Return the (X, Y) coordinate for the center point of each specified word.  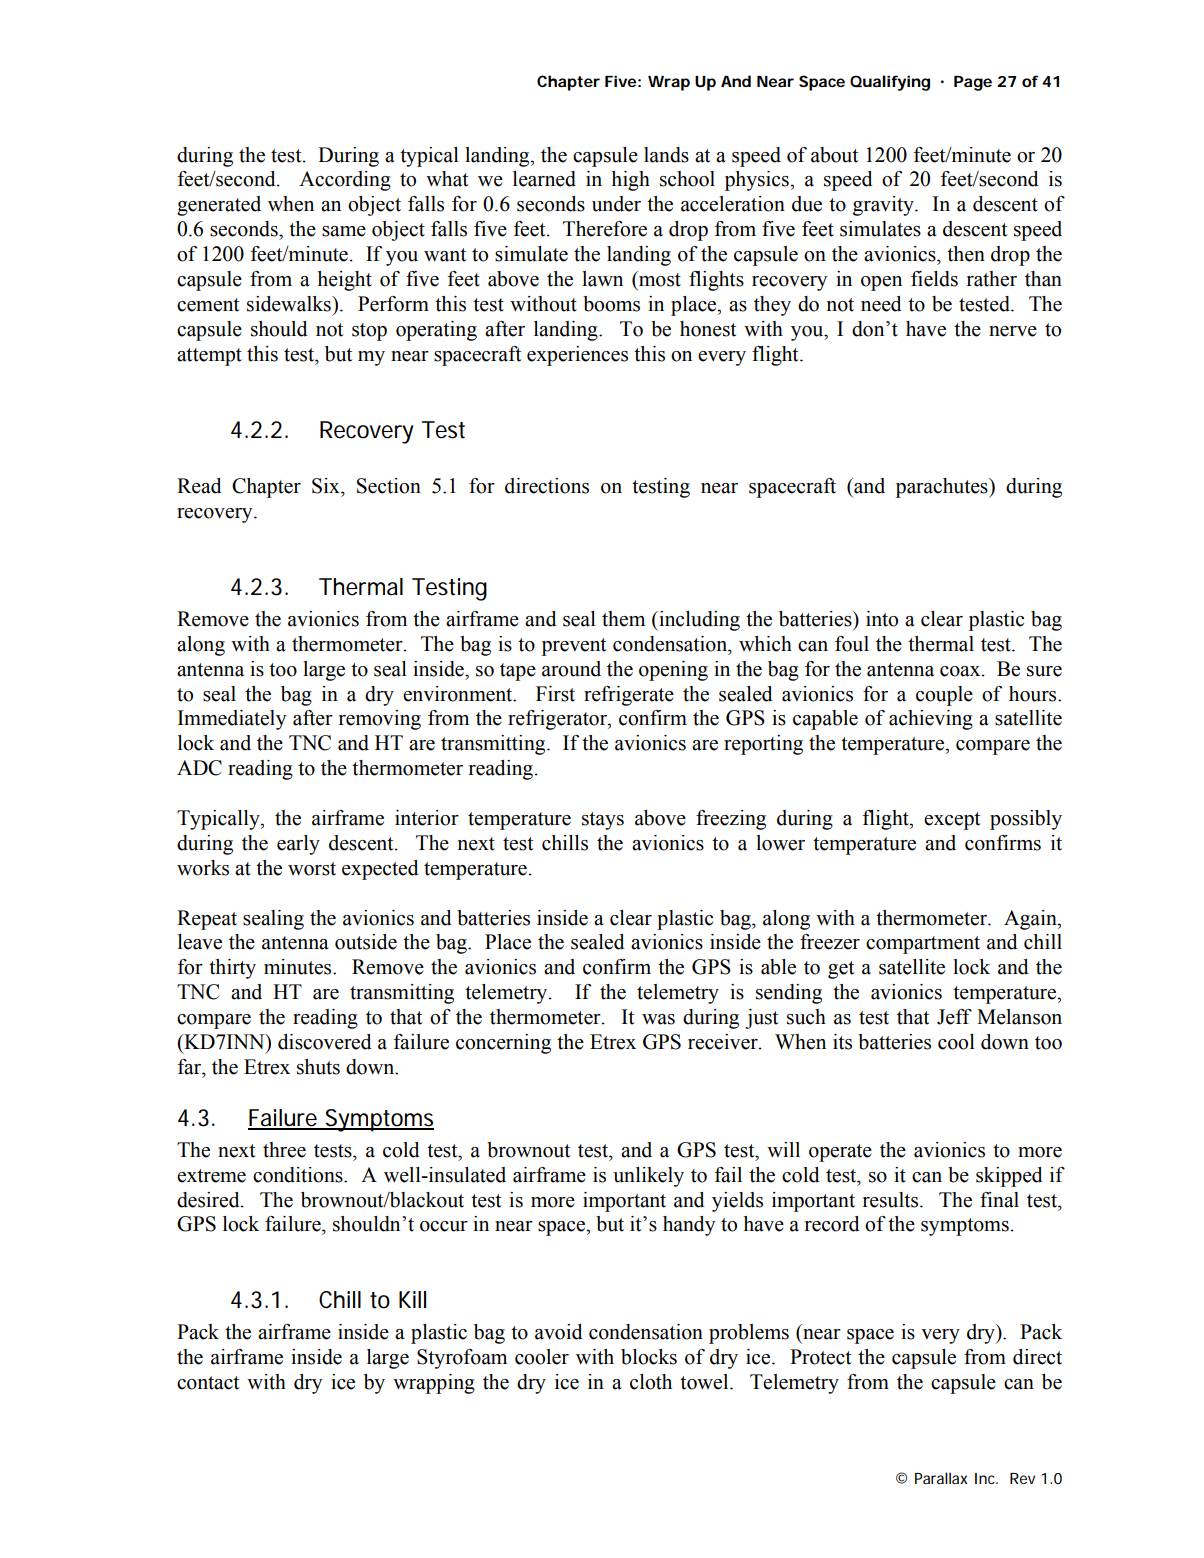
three (284, 1150)
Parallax (941, 1478)
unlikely (648, 1177)
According (345, 181)
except (952, 821)
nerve (1013, 331)
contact (208, 1383)
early (298, 845)
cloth (651, 1382)
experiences (577, 356)
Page (973, 83)
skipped (1009, 1177)
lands (666, 155)
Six (327, 486)
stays (603, 821)
